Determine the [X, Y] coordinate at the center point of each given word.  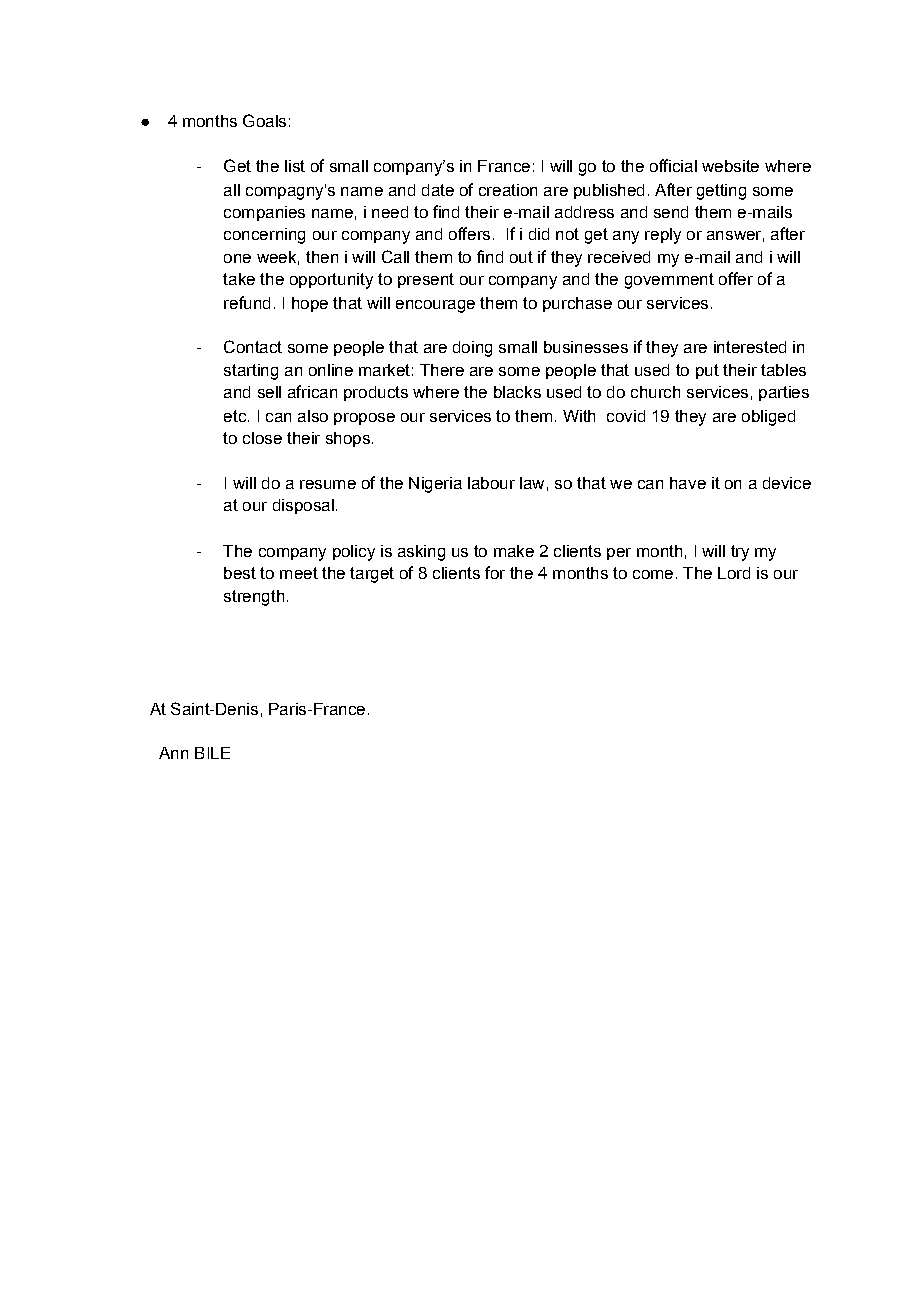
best [240, 573]
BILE [212, 753]
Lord [734, 573]
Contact [253, 346]
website [730, 166]
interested [750, 347]
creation [508, 190]
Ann [173, 753]
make [514, 551]
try [740, 553]
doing [472, 349]
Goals [264, 120]
